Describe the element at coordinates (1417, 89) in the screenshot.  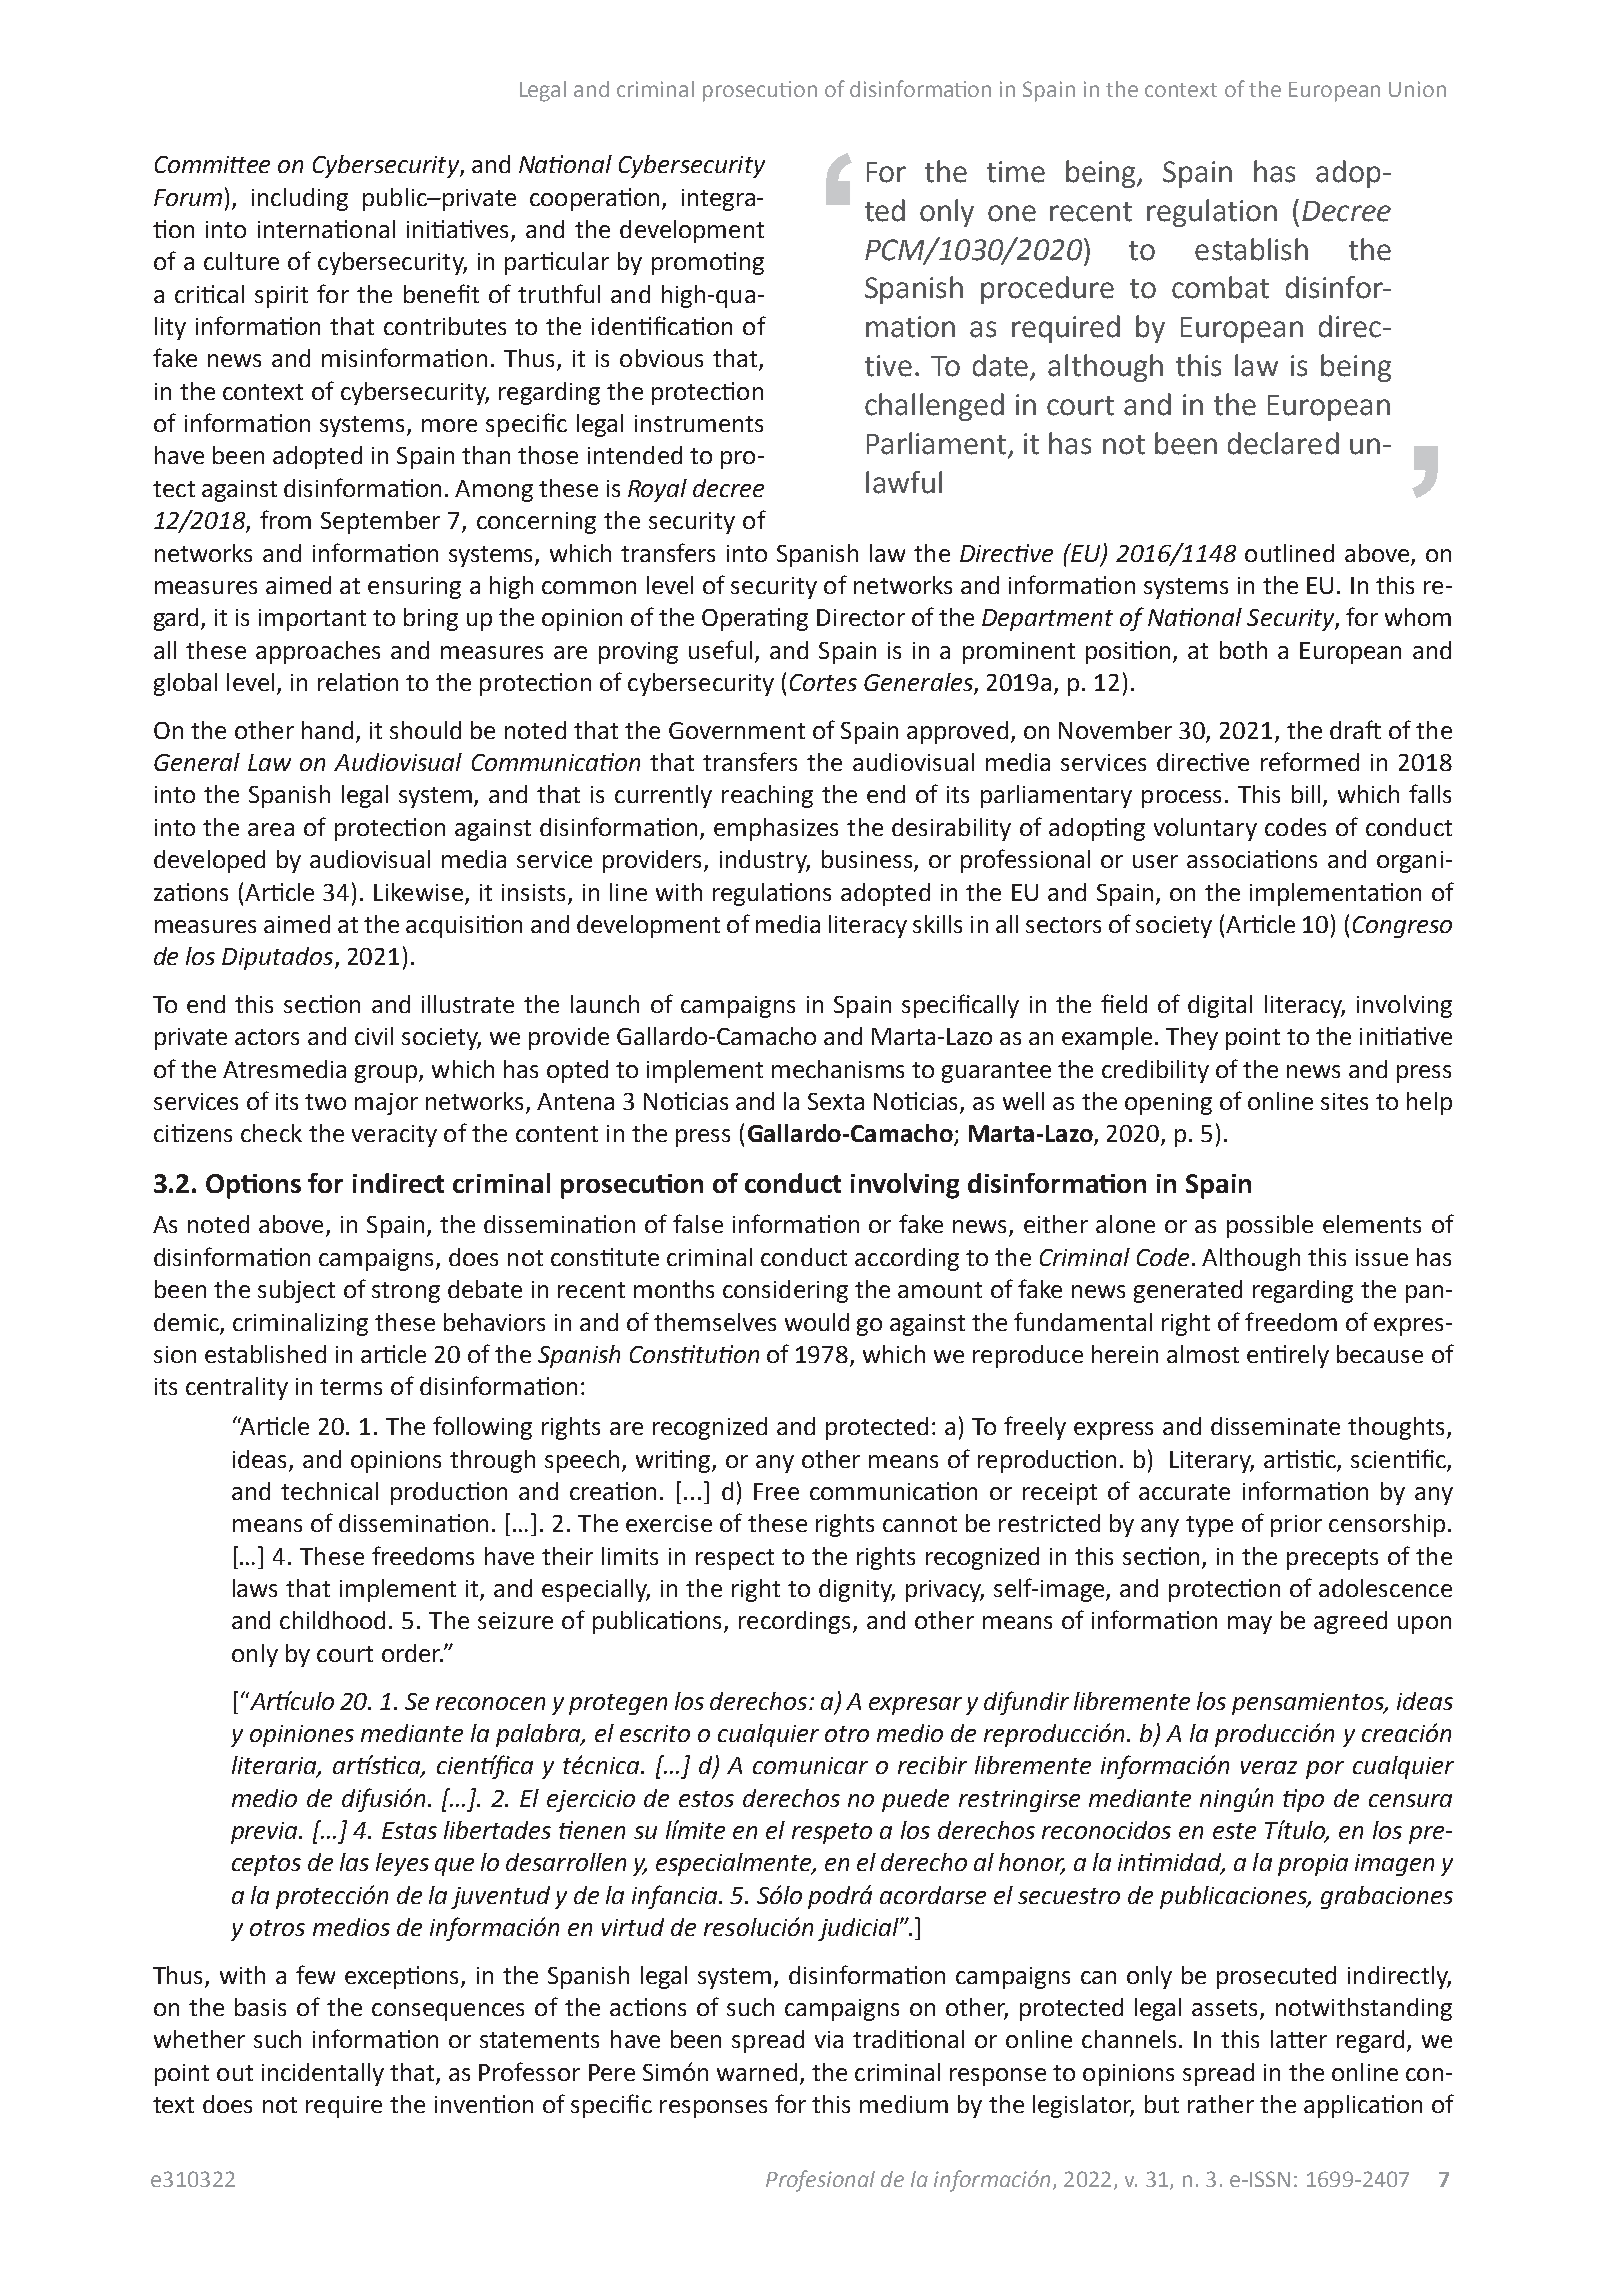
I see `Union` at that location.
